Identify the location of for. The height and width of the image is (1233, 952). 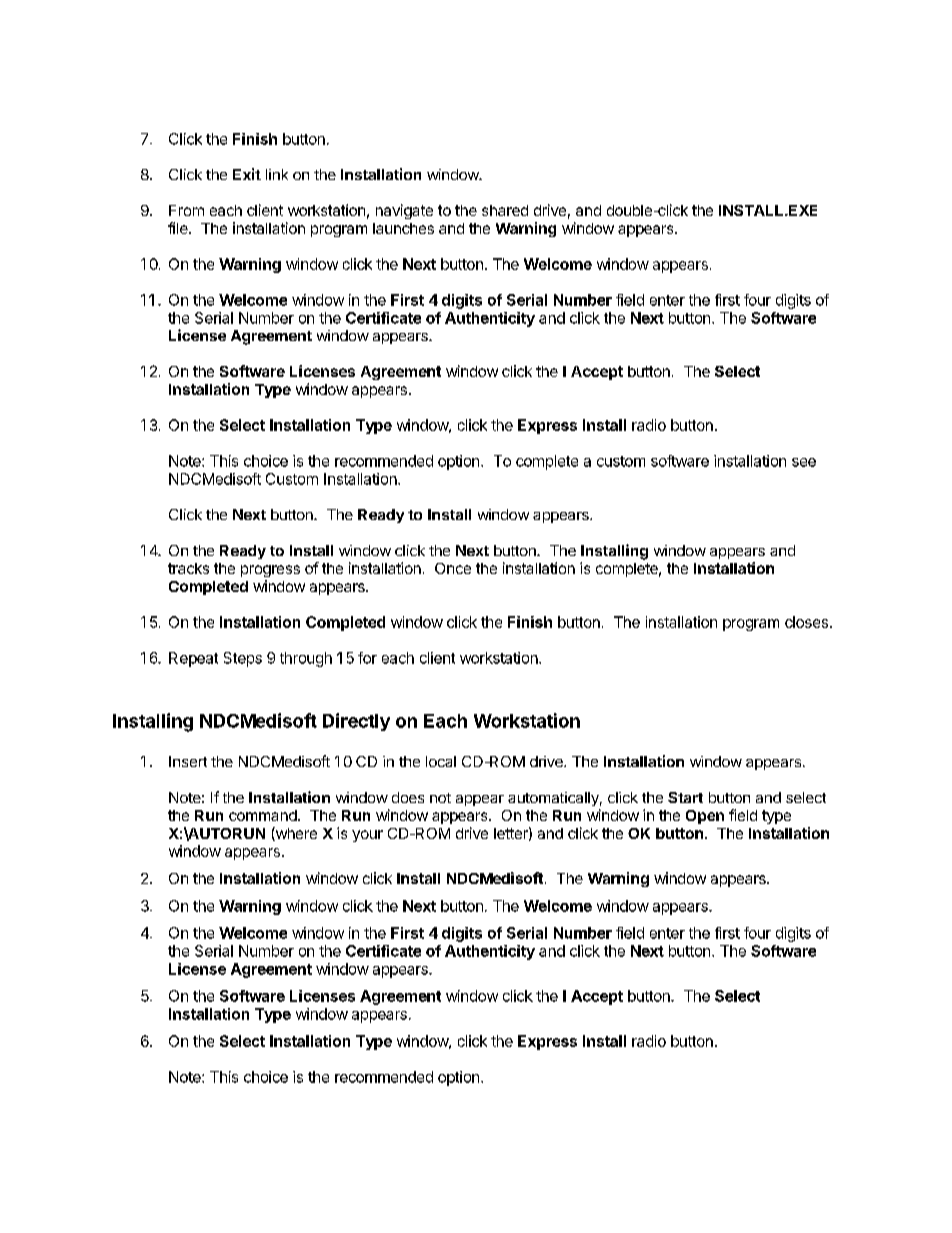
(367, 658).
